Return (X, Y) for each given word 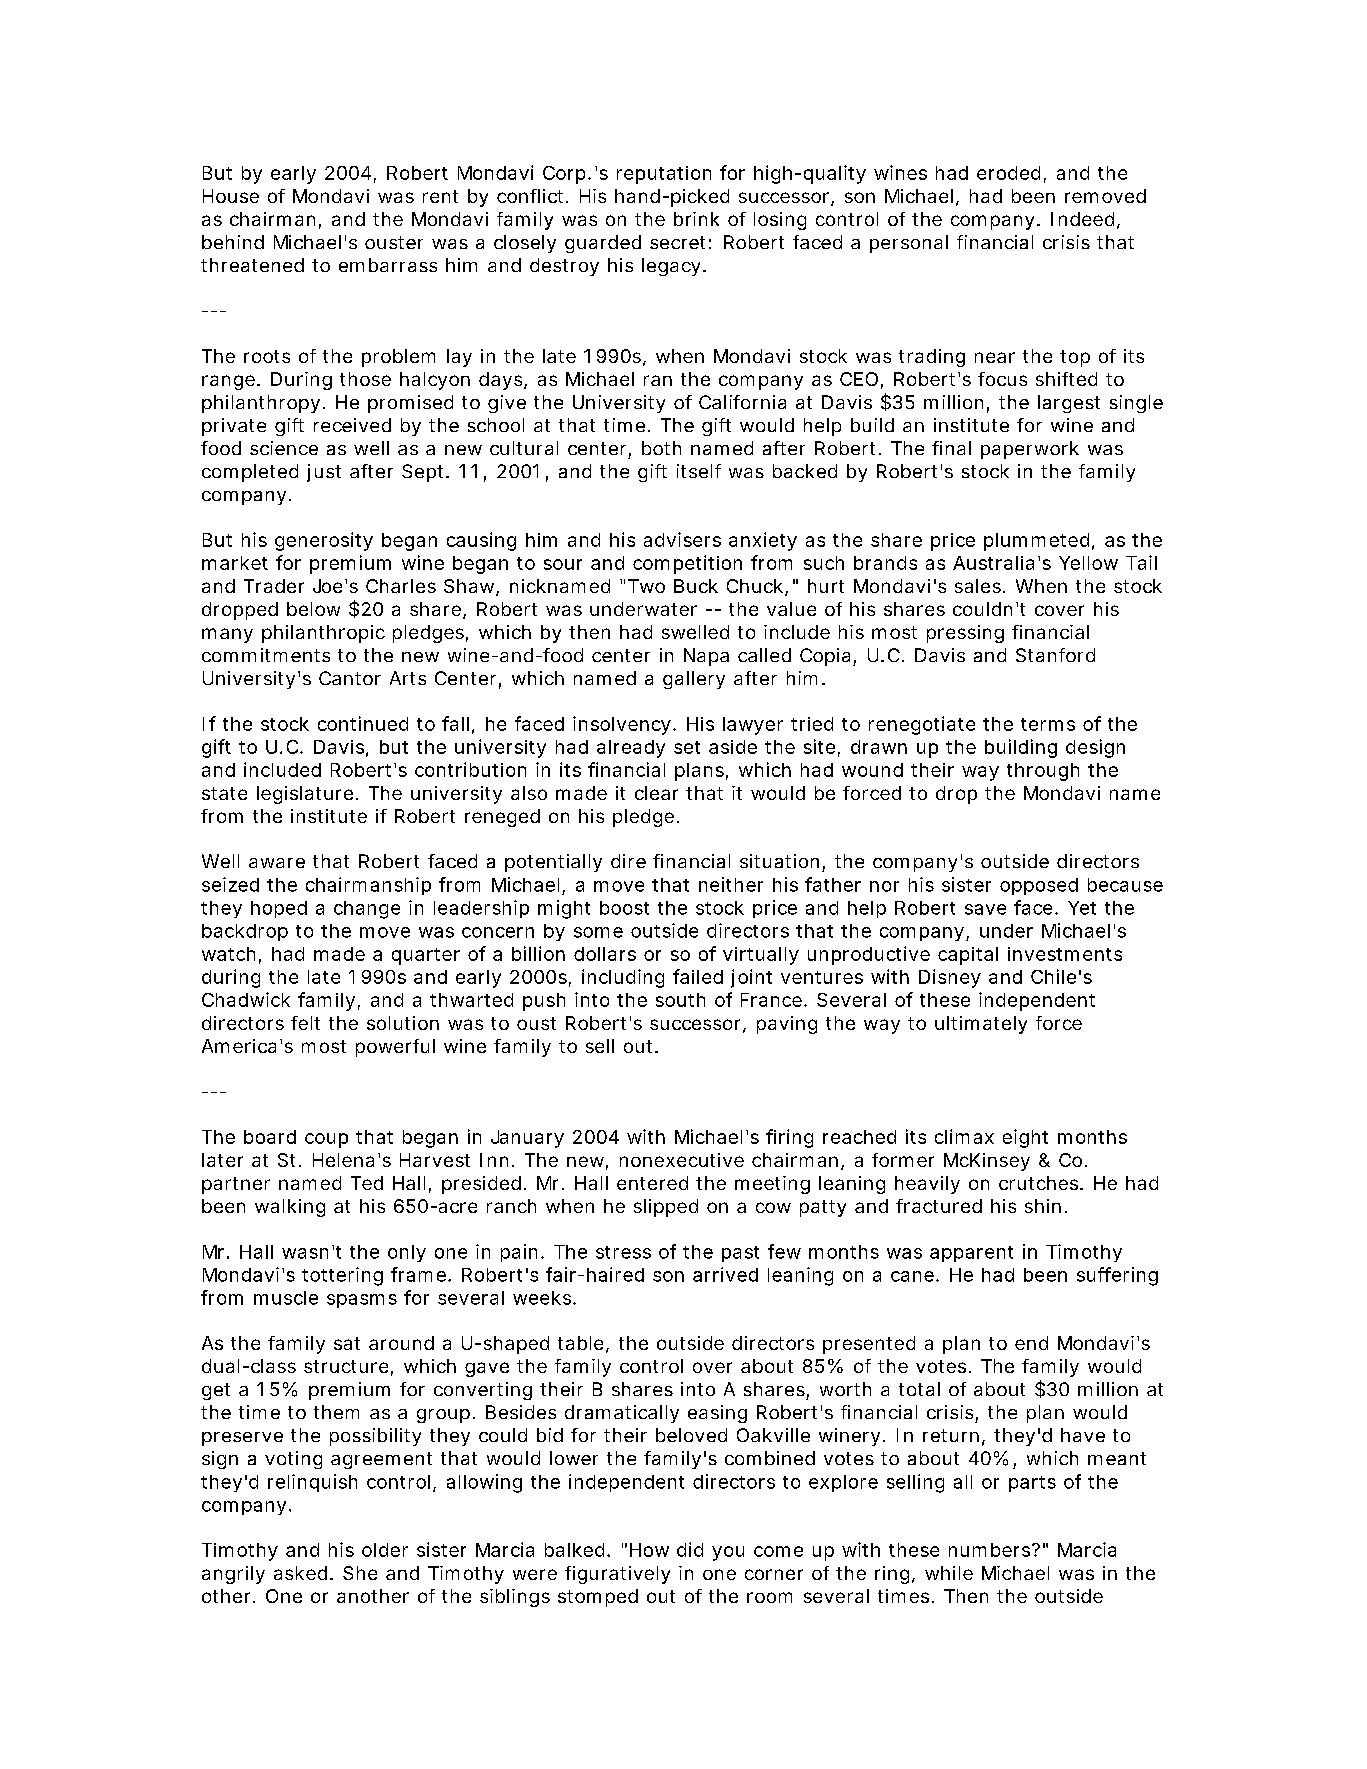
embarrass (388, 265)
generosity (324, 541)
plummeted (1036, 542)
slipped (666, 1208)
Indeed (1082, 219)
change (367, 910)
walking (290, 1208)
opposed (1039, 886)
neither (731, 884)
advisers (682, 539)
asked (300, 1573)
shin (1043, 1206)
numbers (991, 1550)
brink (696, 219)
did (690, 1549)
